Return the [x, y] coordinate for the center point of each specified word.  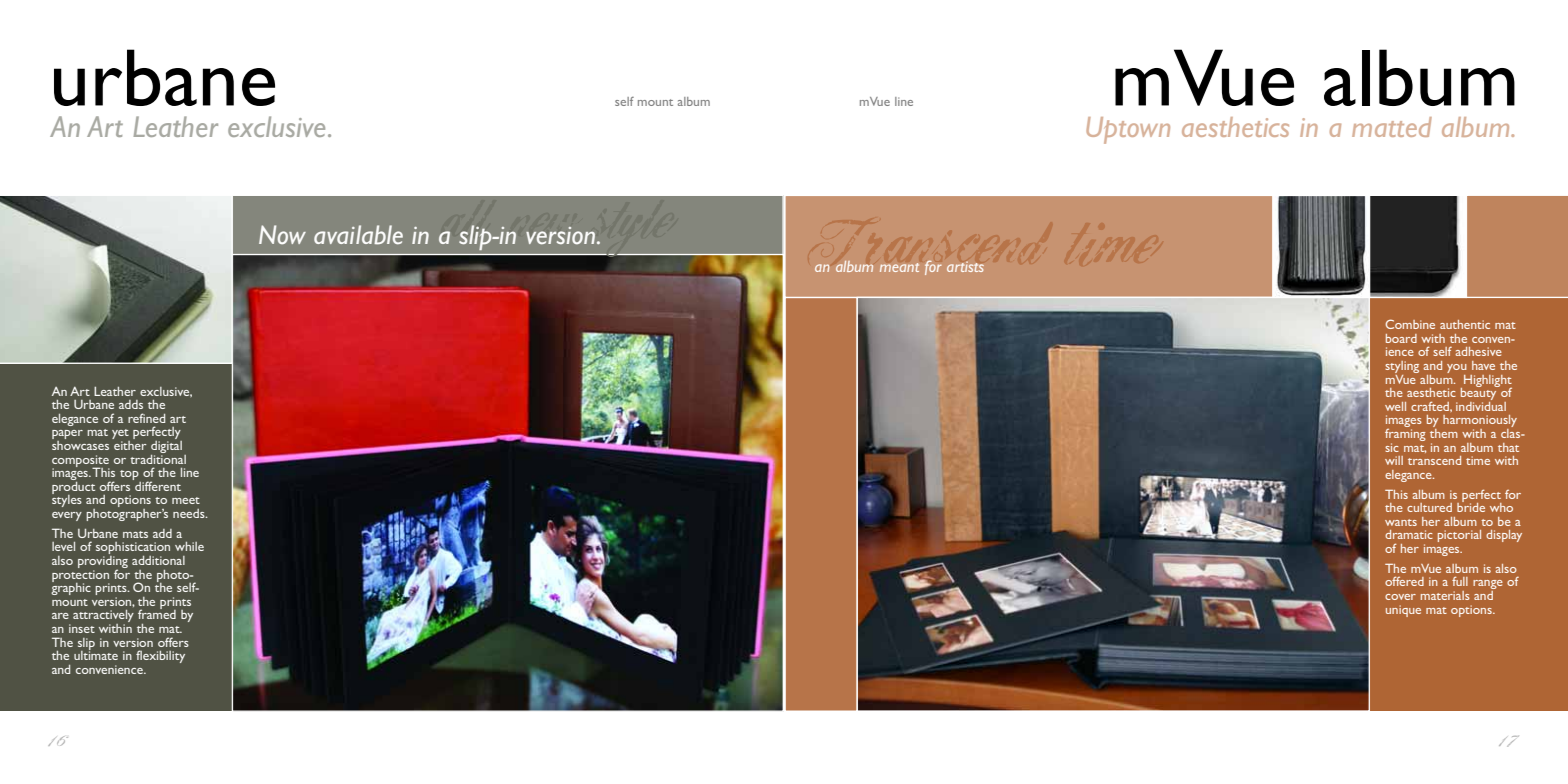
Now [282, 234]
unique [1403, 611]
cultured [1429, 507]
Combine [1410, 324]
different [157, 485]
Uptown [1128, 130]
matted [1392, 127]
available [358, 235]
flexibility [160, 656]
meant [899, 267]
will [1394, 460]
